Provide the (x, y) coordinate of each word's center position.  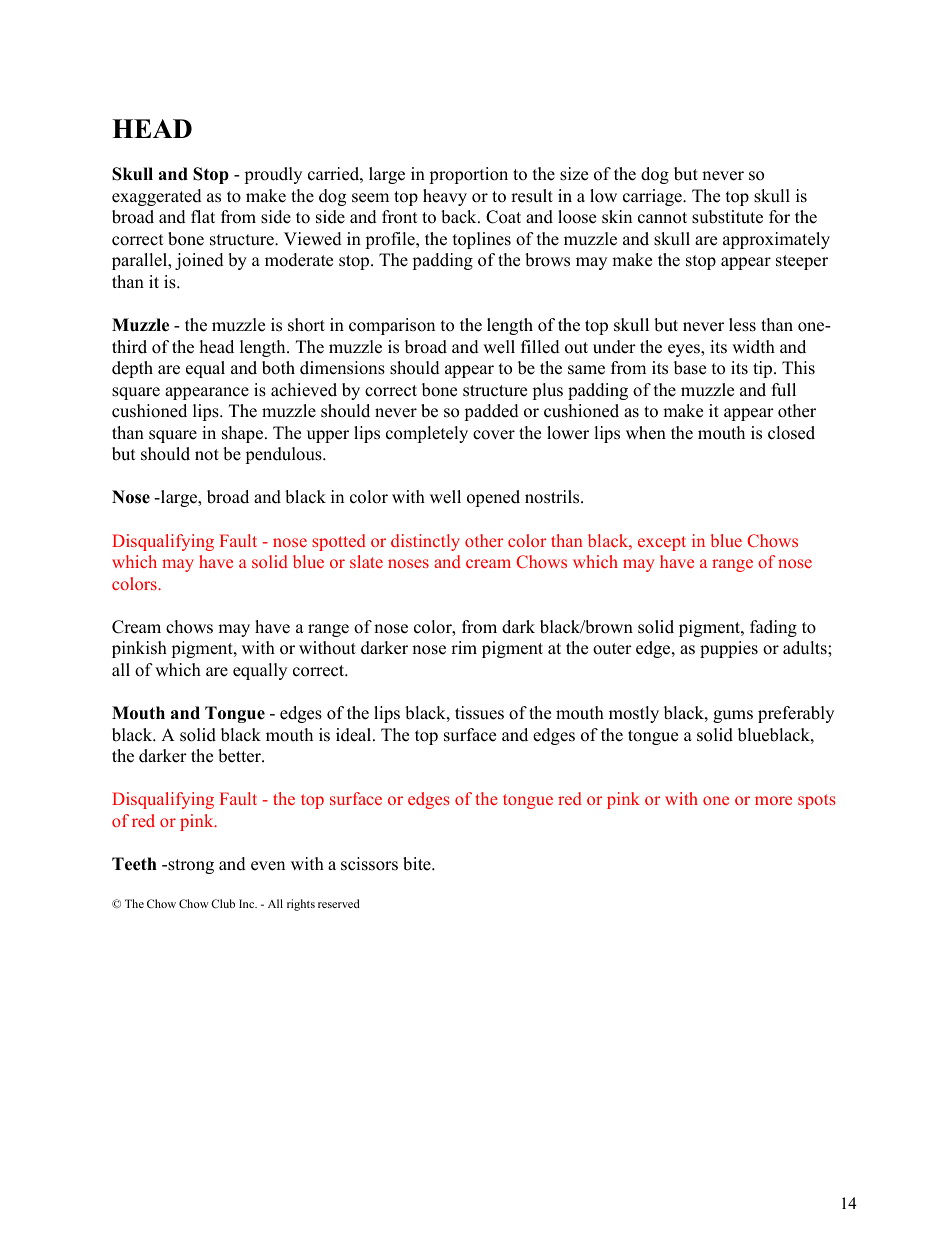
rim (464, 647)
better (240, 756)
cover (494, 435)
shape (244, 434)
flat (203, 216)
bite (418, 864)
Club (223, 903)
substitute (727, 217)
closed (791, 433)
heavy (445, 197)
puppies (729, 649)
